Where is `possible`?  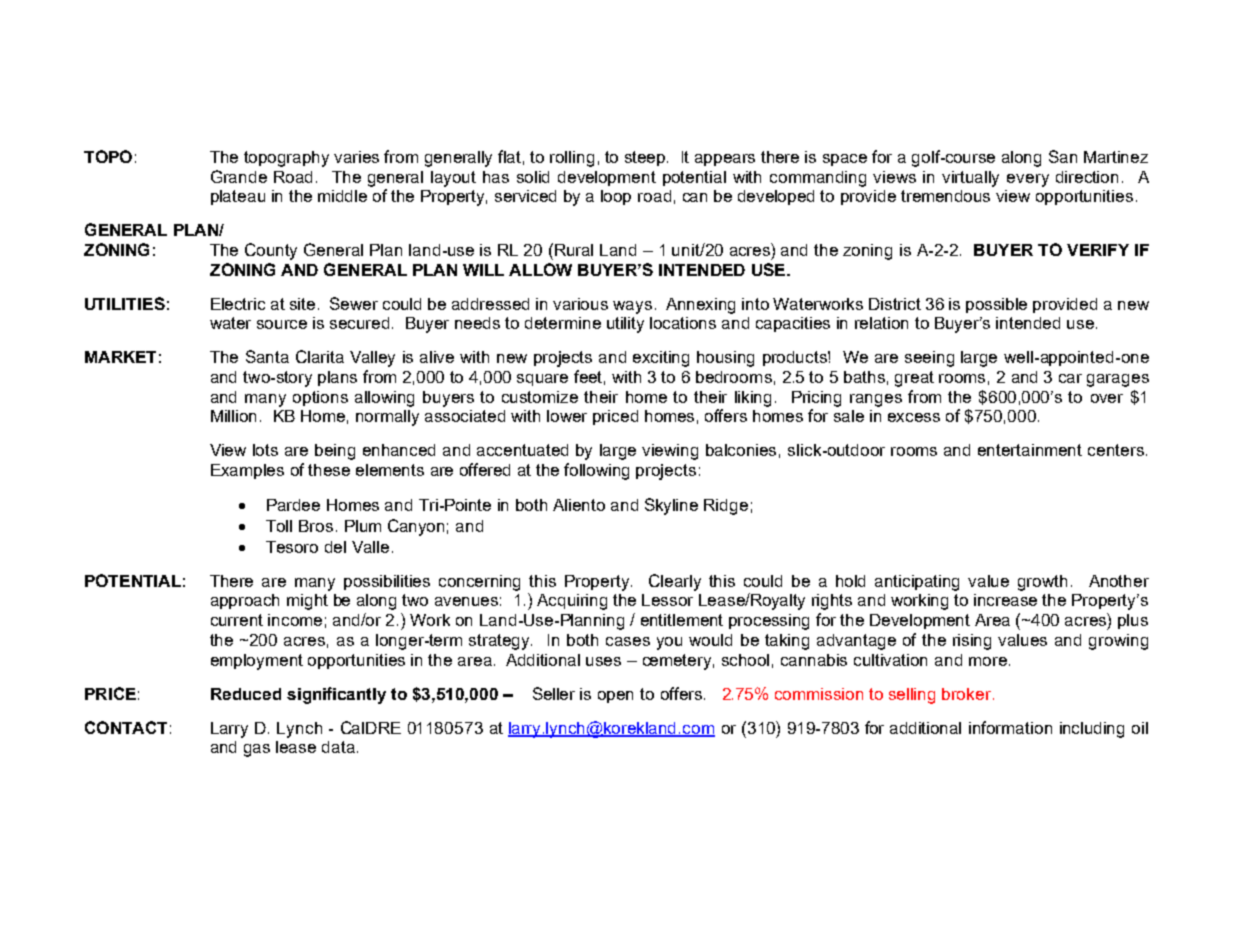 possible is located at coordinates (996, 305).
